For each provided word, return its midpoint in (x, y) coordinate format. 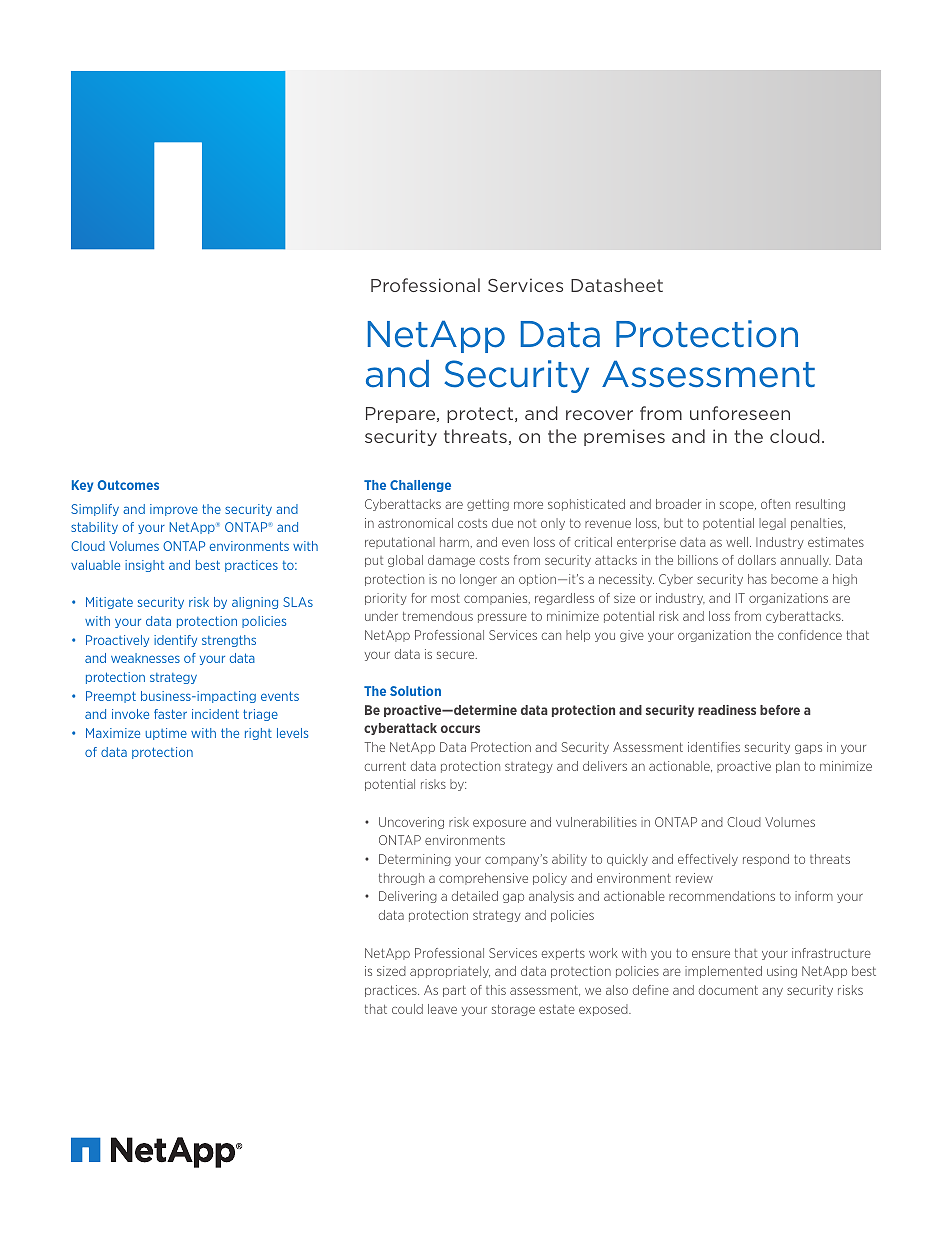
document (728, 990)
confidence (810, 635)
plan (788, 767)
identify (175, 641)
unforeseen (740, 413)
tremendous (438, 616)
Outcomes (128, 485)
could (407, 1009)
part (454, 991)
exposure (499, 824)
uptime (166, 734)
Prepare (402, 415)
